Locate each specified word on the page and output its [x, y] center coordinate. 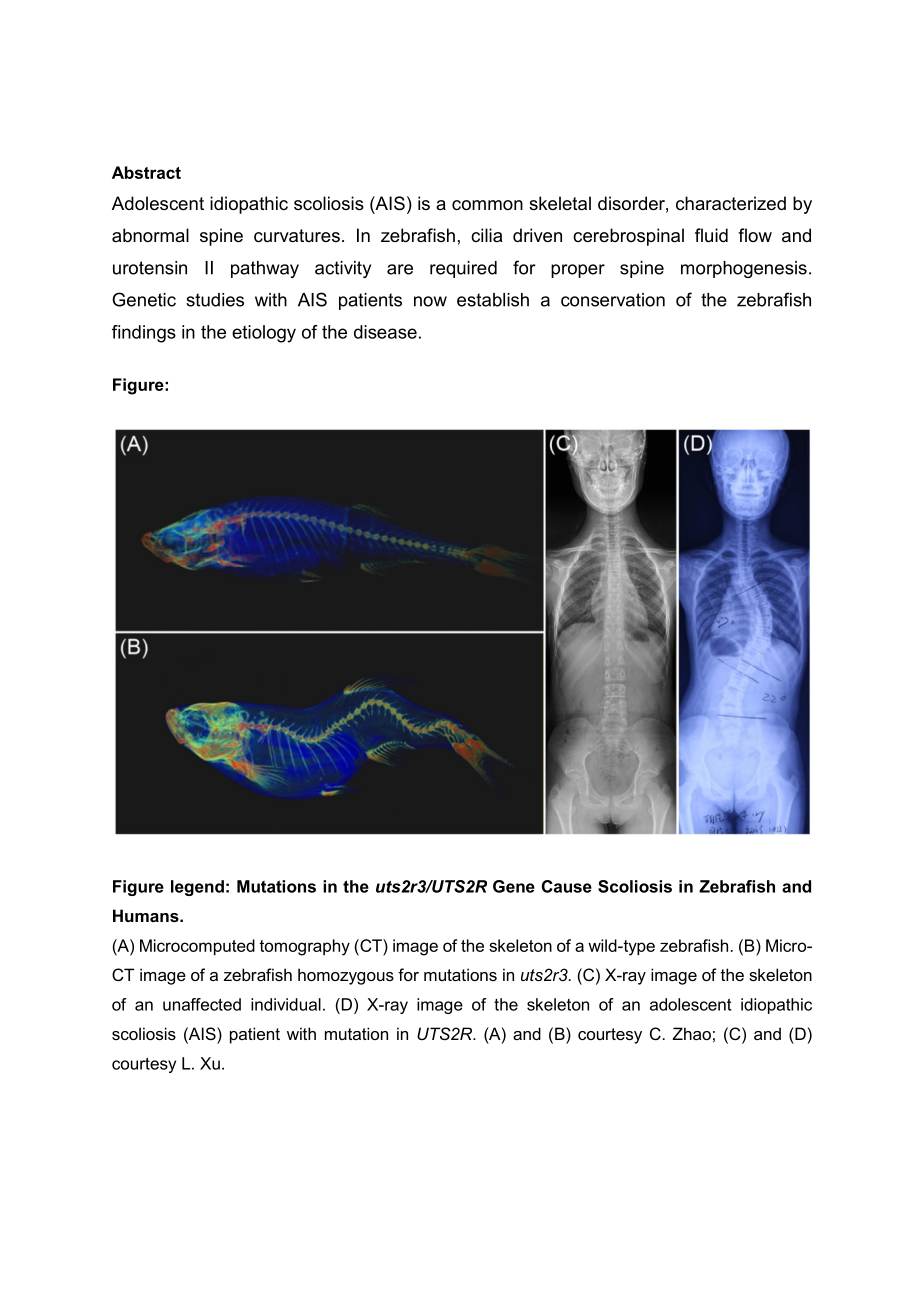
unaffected [202, 1004]
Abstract [146, 172]
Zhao [692, 1033]
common [487, 205]
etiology [264, 334]
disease [385, 332]
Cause [567, 886]
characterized [731, 203]
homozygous [346, 976]
